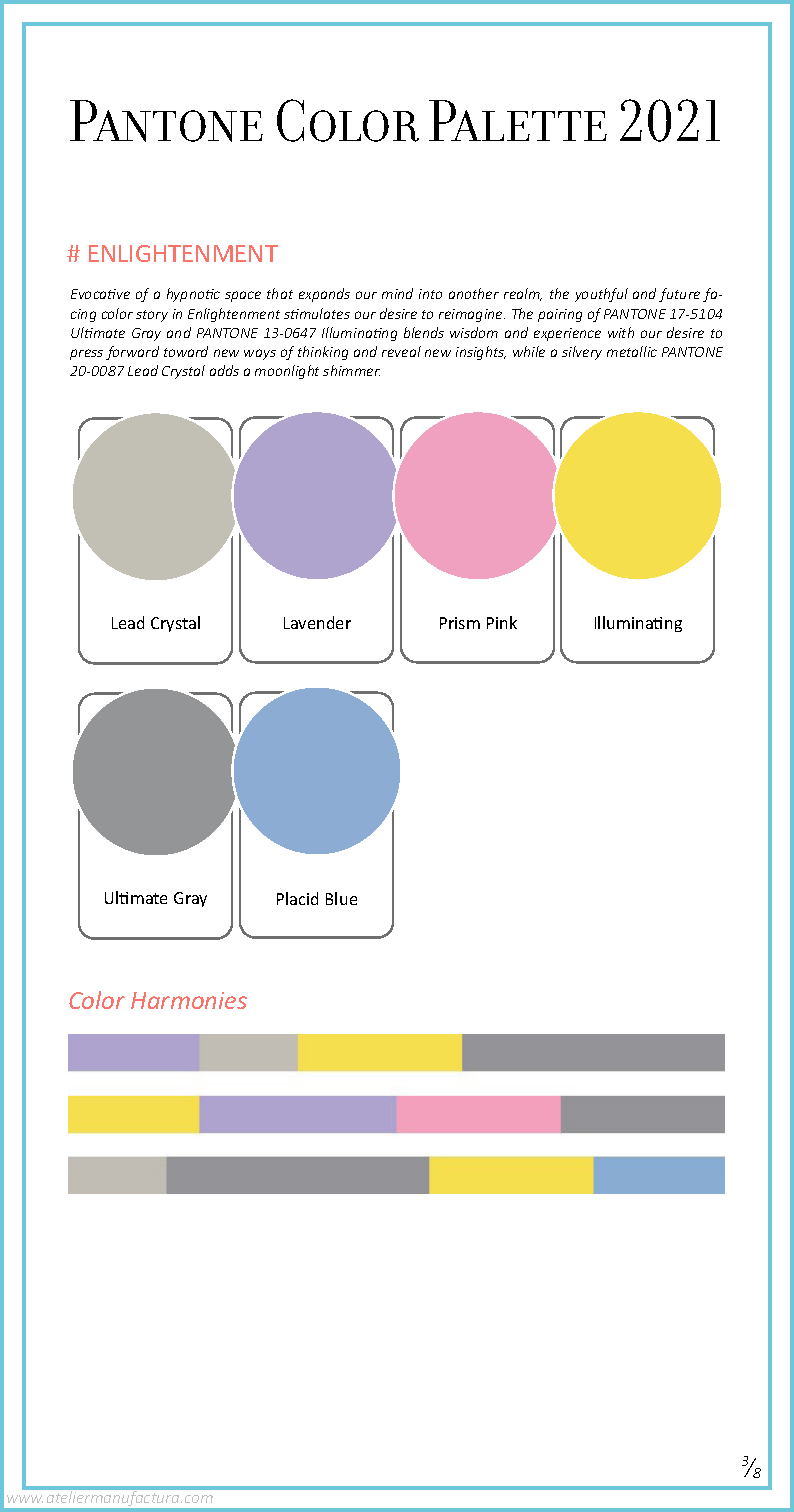 The image size is (794, 1512). Describe the element at coordinates (224, 370) in the document. I see `adds` at that location.
